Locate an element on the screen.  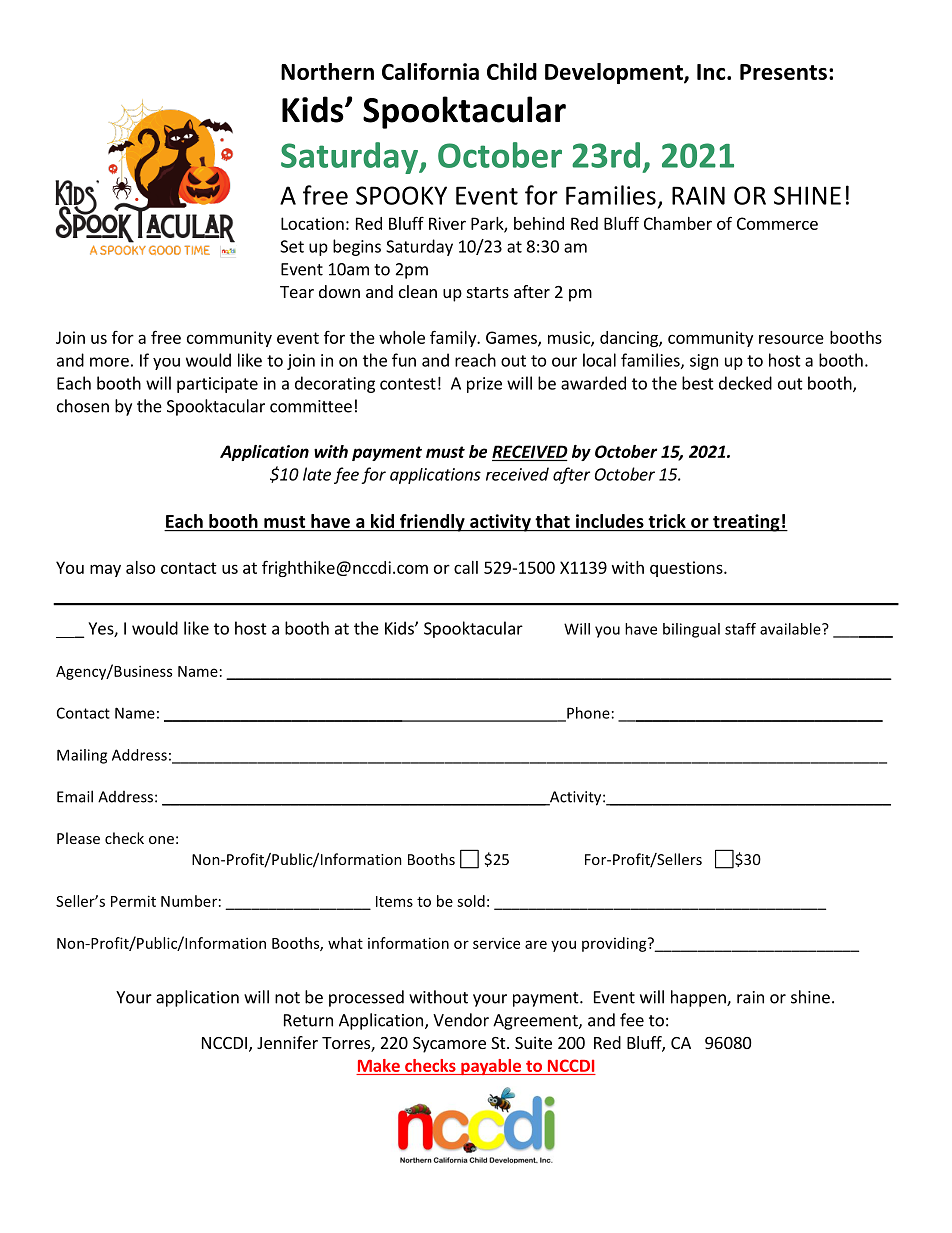
Email is located at coordinates (75, 796).
